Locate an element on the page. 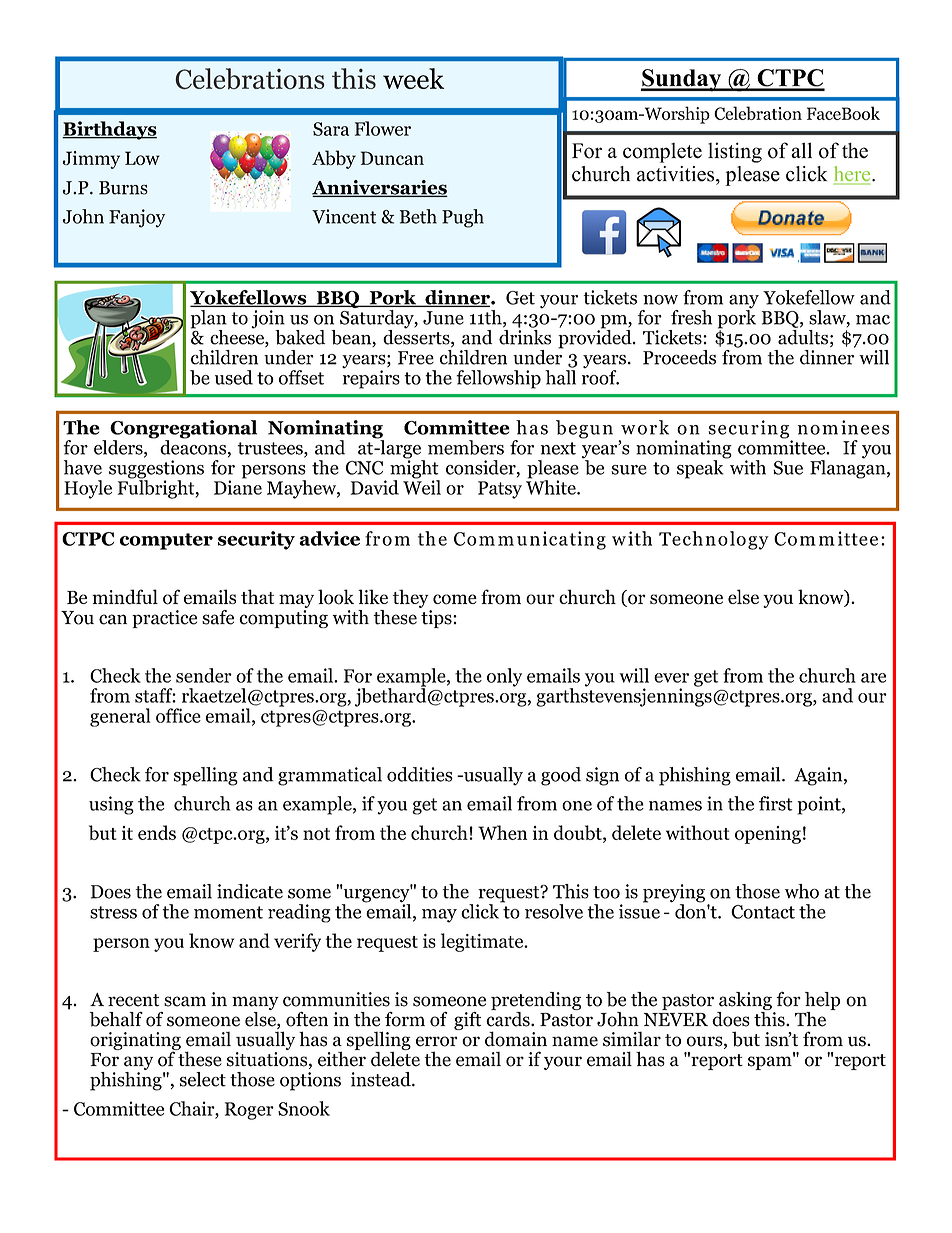  select is located at coordinates (203, 1079).
